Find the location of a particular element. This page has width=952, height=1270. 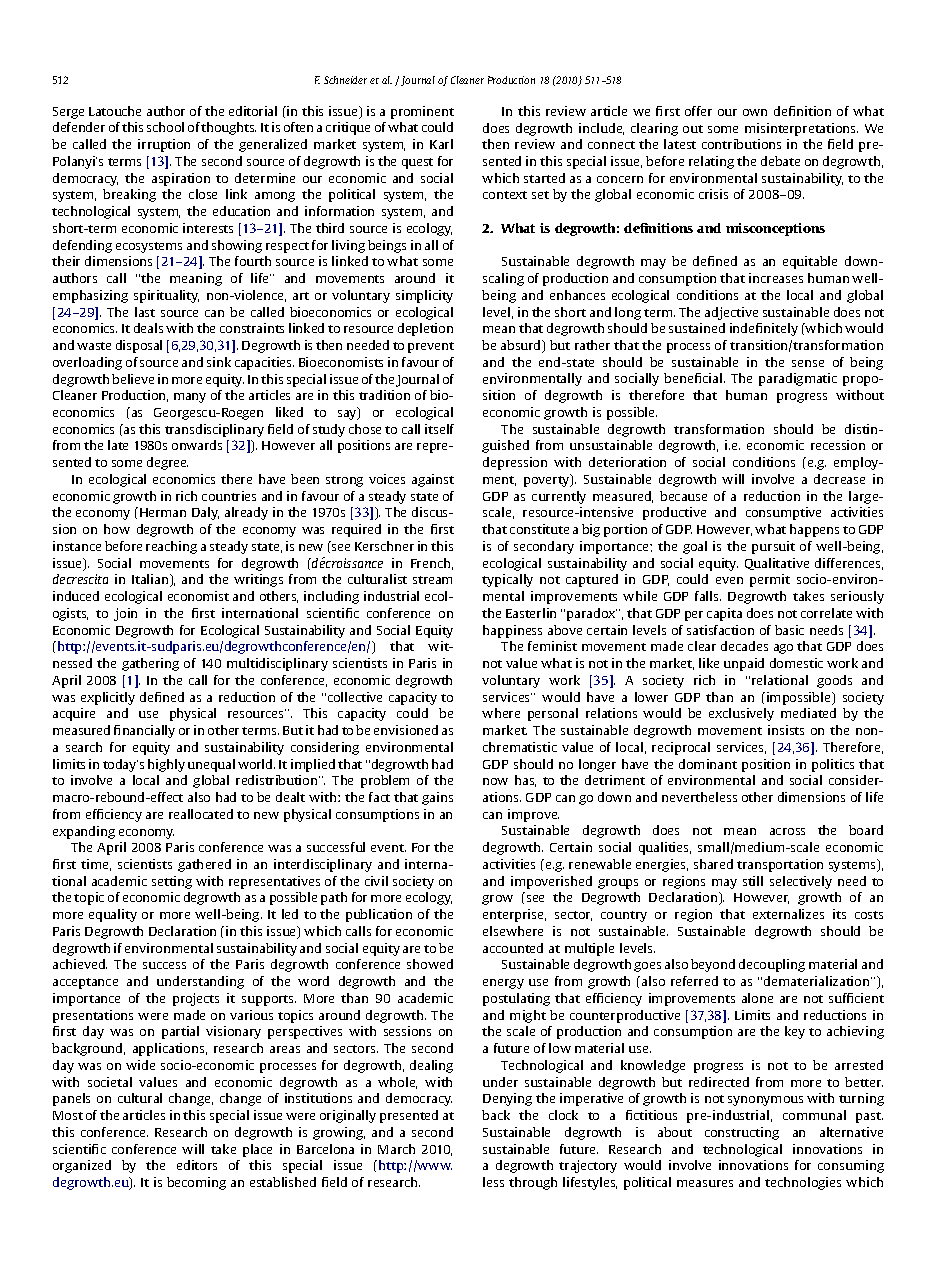

constructing is located at coordinates (742, 1133).
